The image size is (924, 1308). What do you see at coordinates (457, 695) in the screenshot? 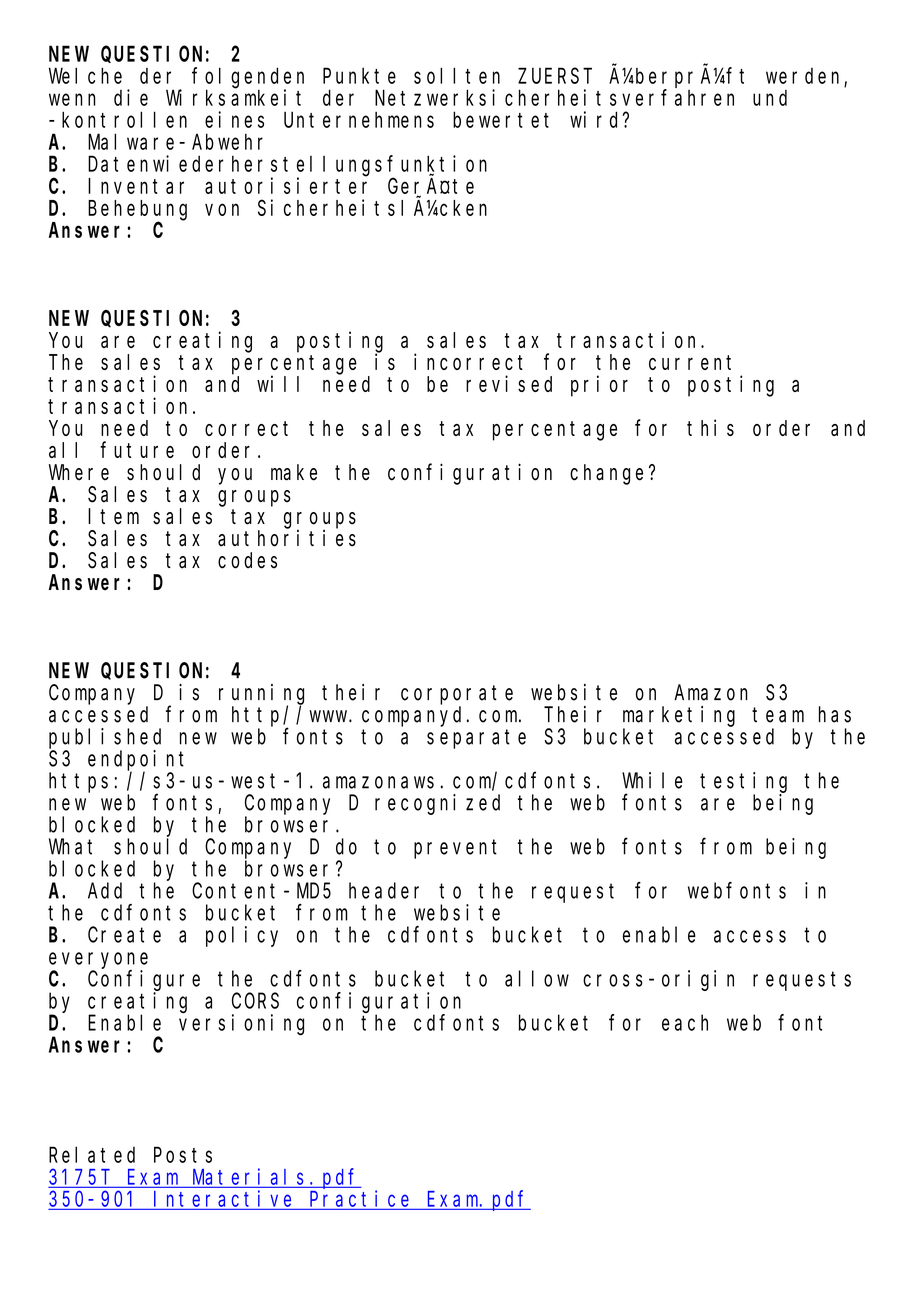
I see `corporate` at bounding box center [457, 695].
